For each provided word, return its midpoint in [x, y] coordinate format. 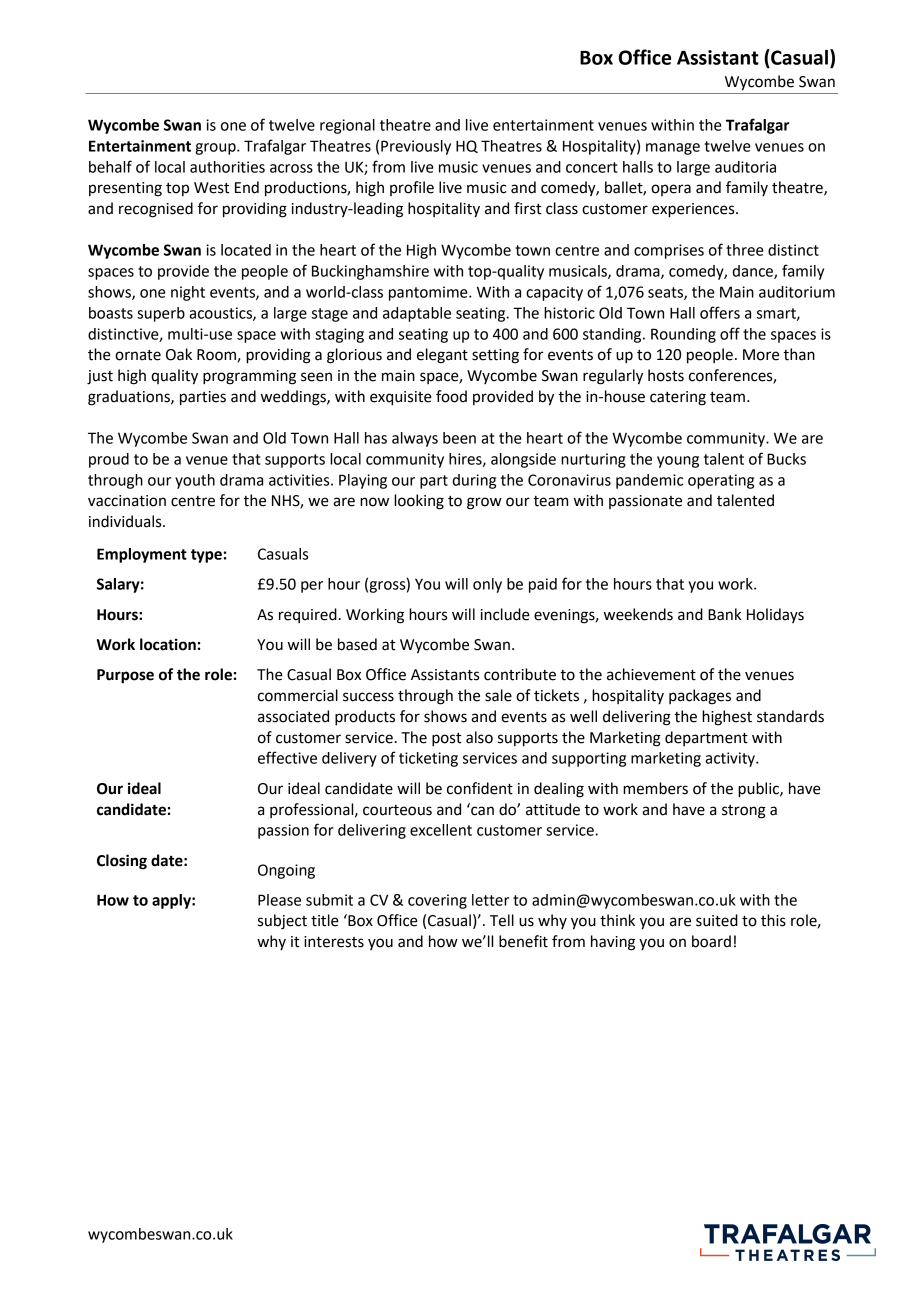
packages [700, 697]
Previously [416, 147]
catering [678, 398]
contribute [520, 674]
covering [437, 901]
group [216, 149]
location [168, 644]
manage [673, 149]
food [451, 396]
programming [249, 377]
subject [282, 922]
